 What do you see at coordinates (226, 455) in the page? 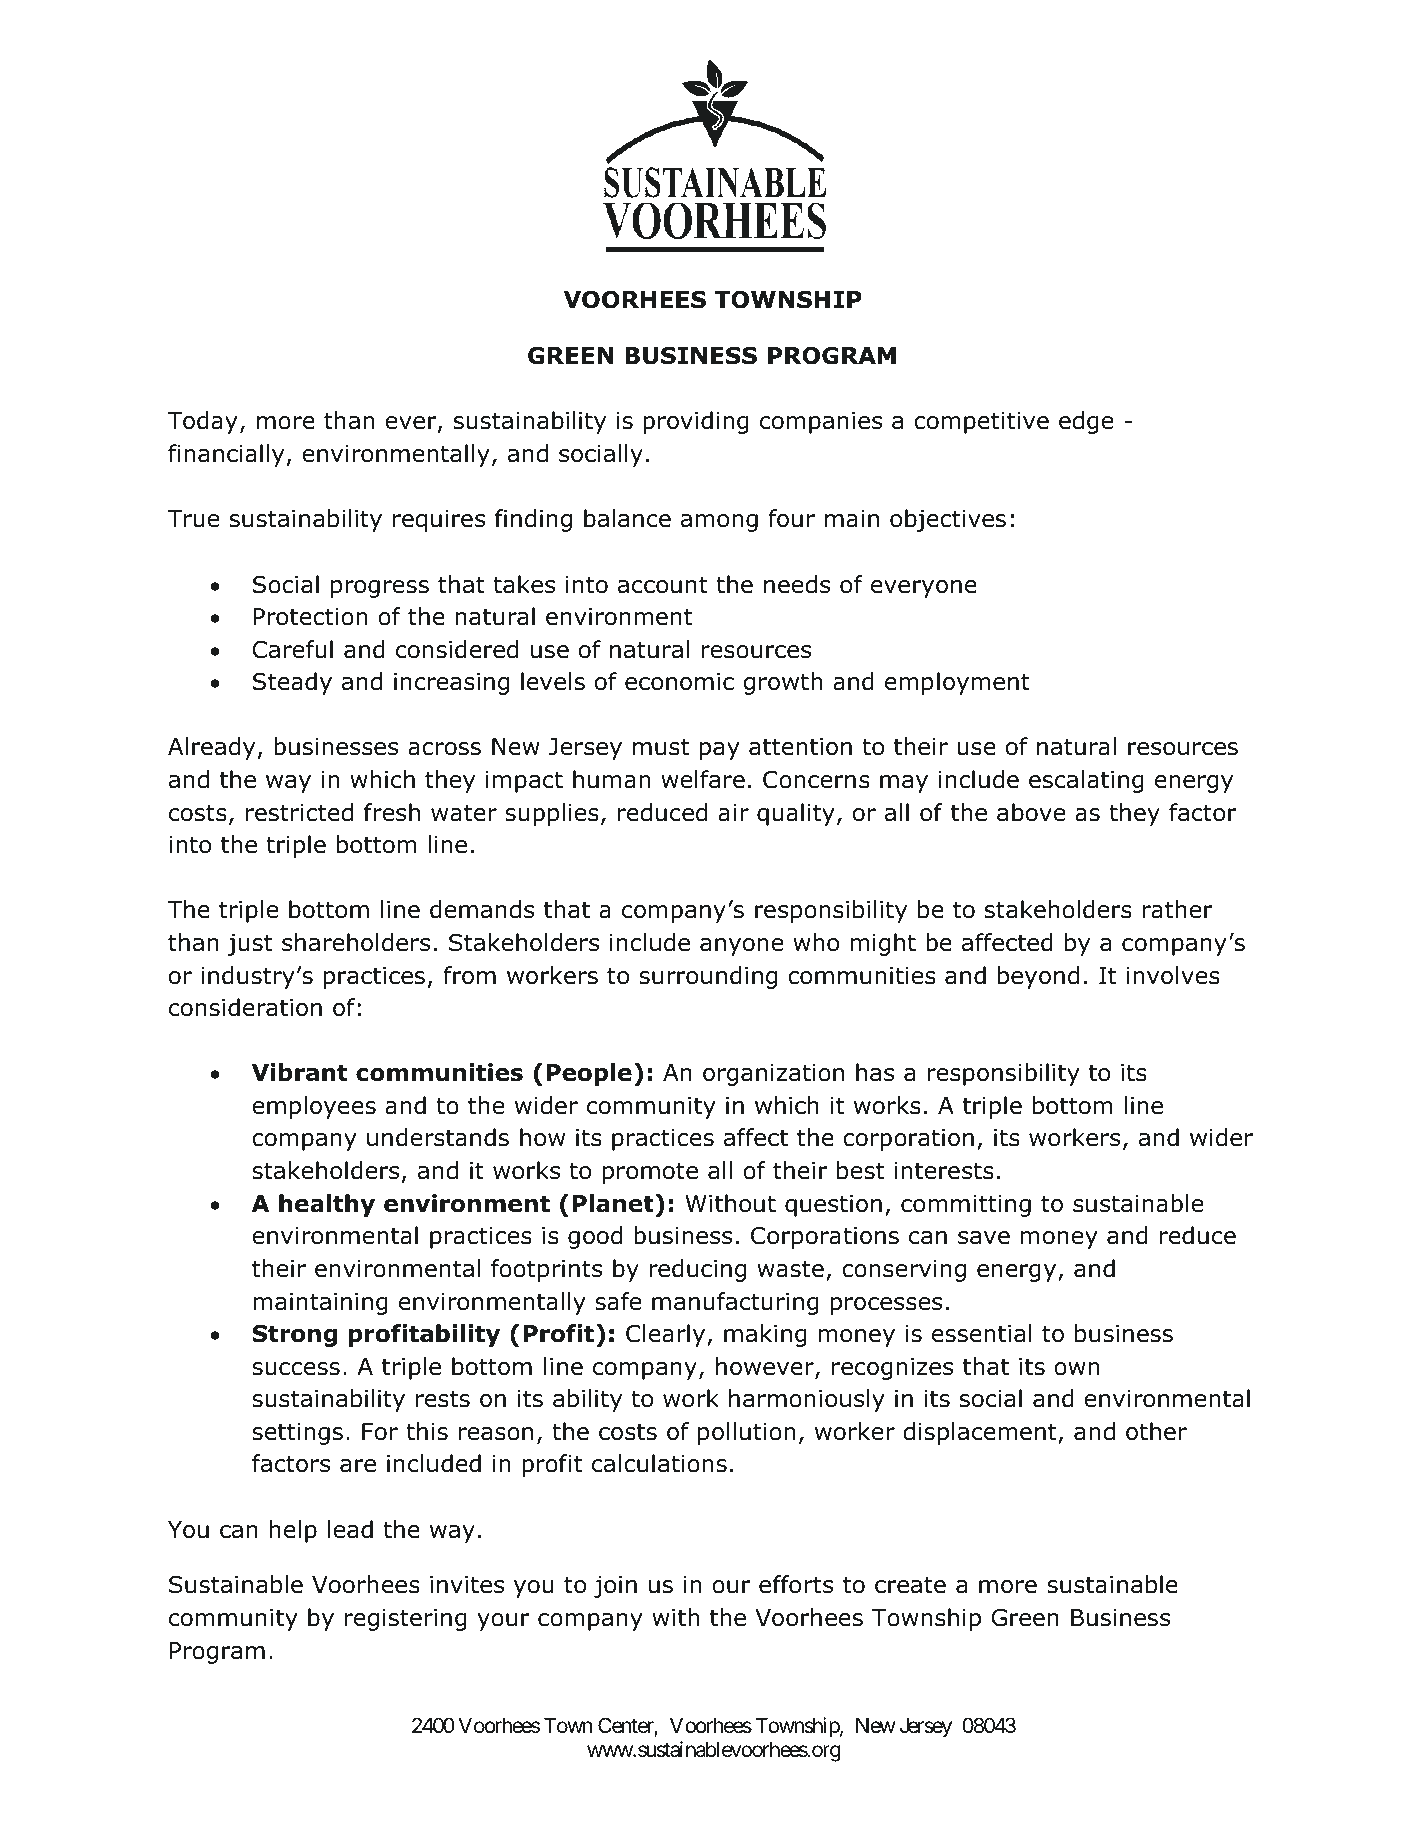
I see `financially` at bounding box center [226, 455].
